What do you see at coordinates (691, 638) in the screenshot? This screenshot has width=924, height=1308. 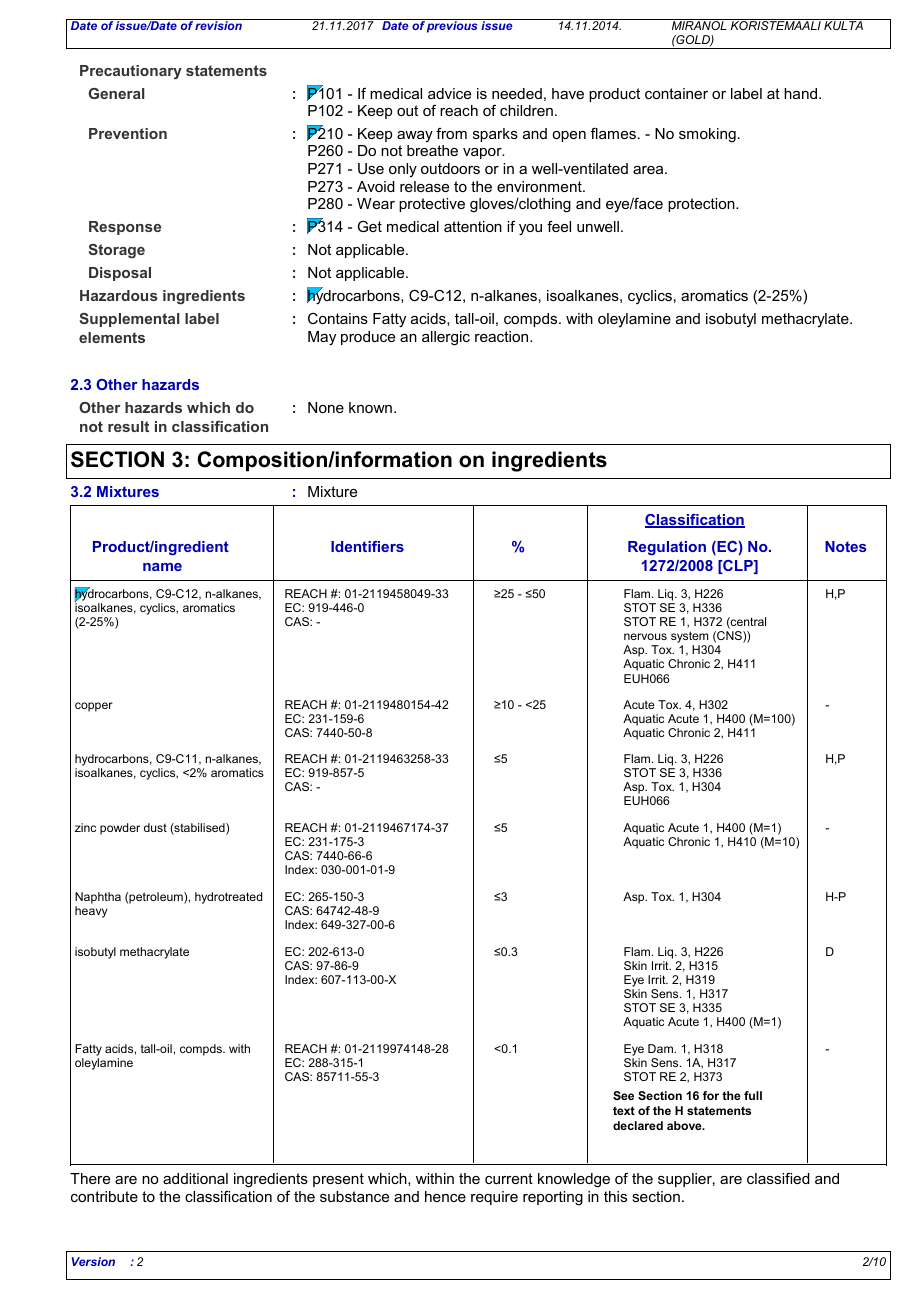 I see `system` at bounding box center [691, 638].
